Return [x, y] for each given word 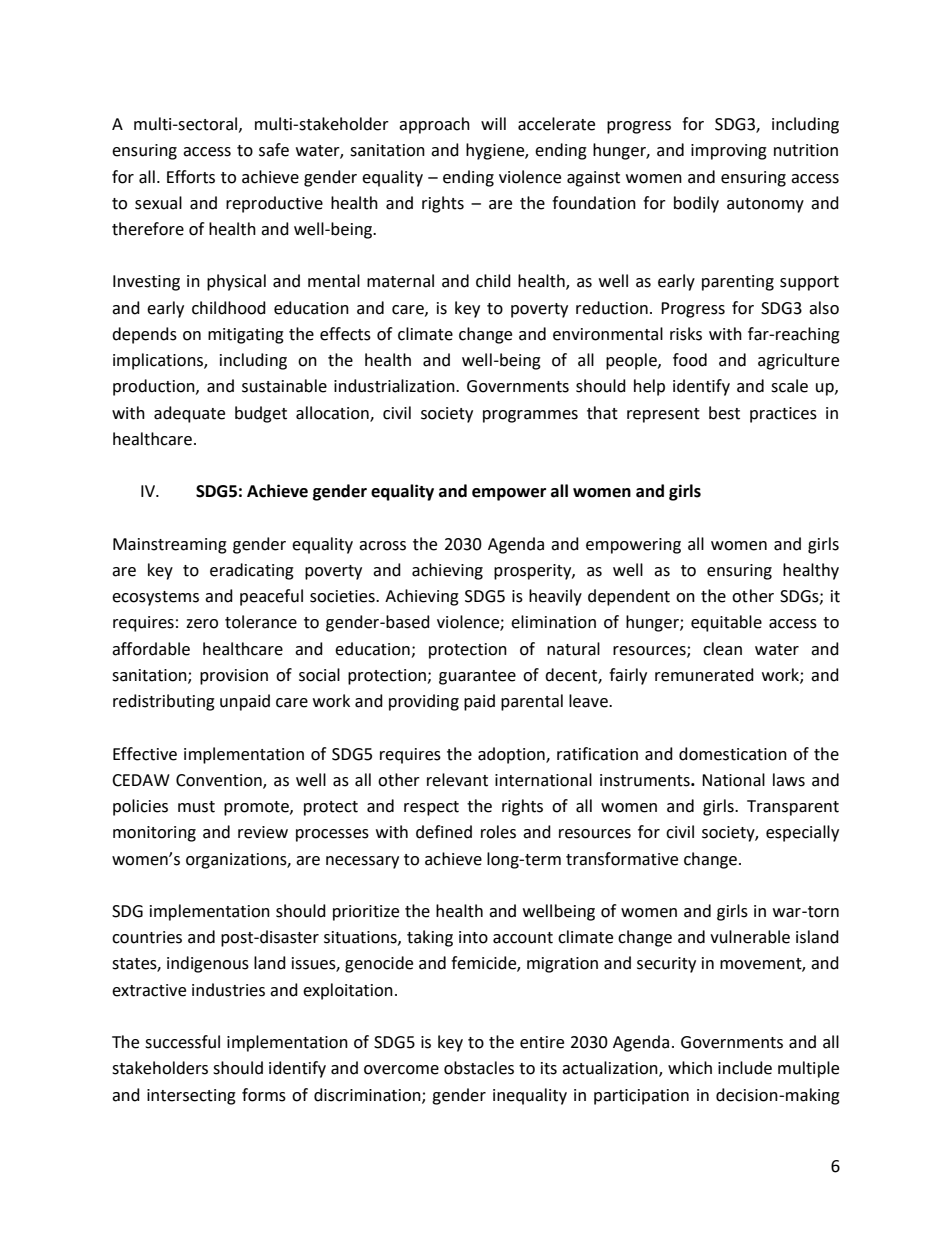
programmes [530, 416]
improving [729, 152]
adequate [189, 414]
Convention [220, 781]
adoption [512, 755]
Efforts [191, 177]
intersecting [191, 1097]
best [724, 413]
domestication [733, 754]
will [493, 123]
